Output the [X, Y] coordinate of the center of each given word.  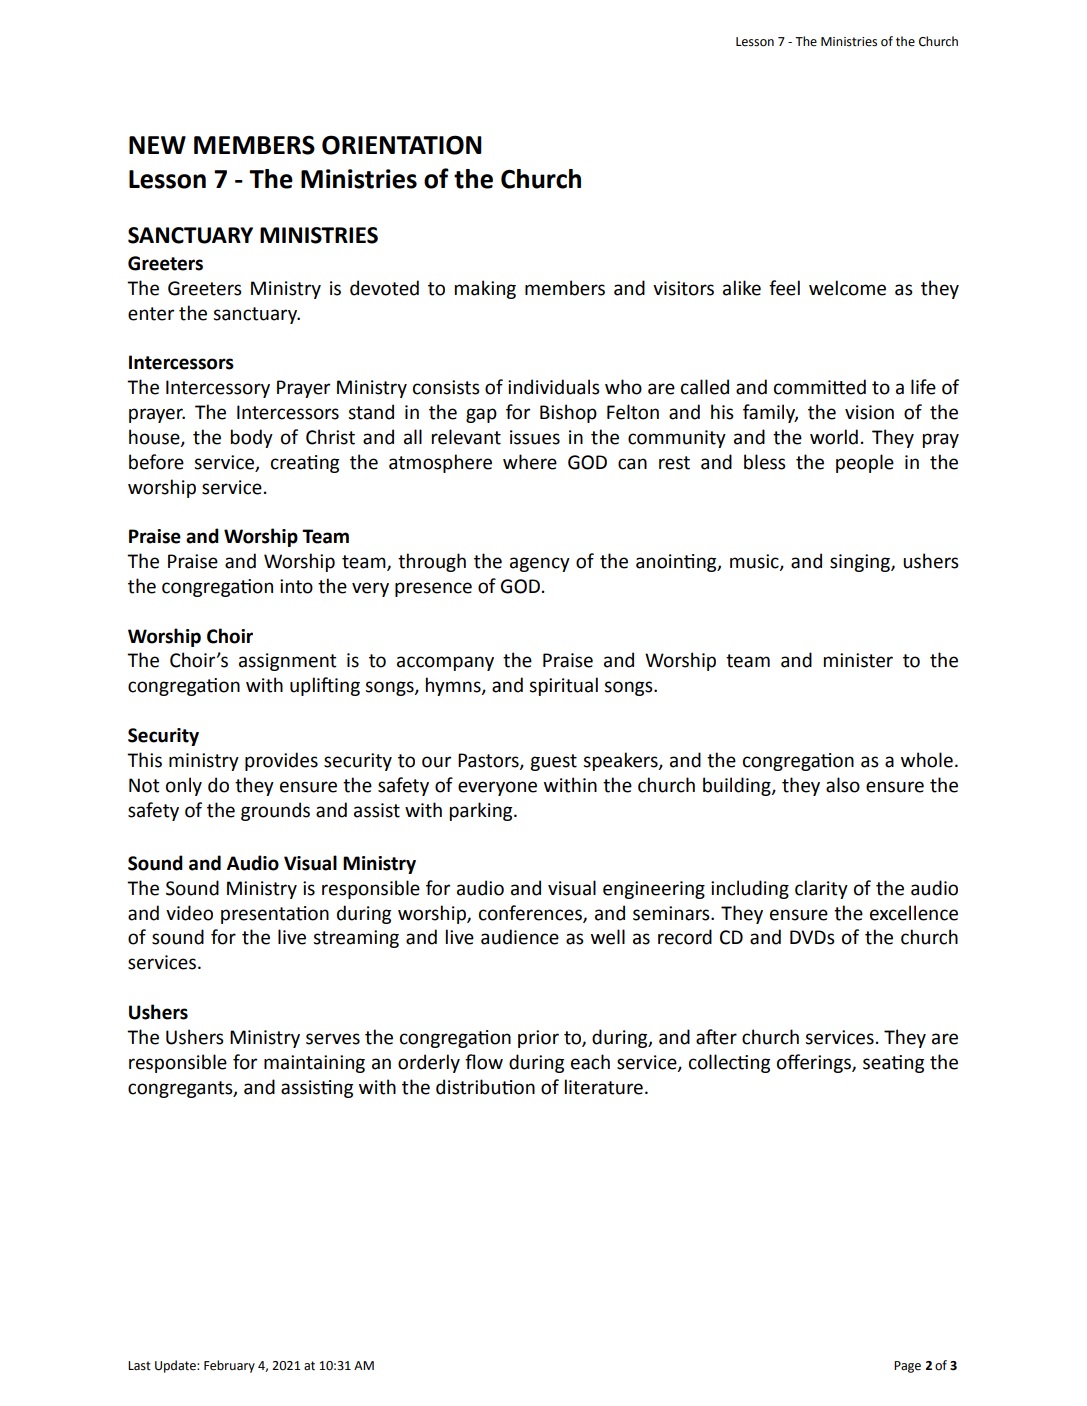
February [229, 1366]
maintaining [314, 1064]
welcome [847, 288]
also [843, 785]
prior [538, 1039]
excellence [914, 913]
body [252, 438]
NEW [157, 145]
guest [553, 762]
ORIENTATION [402, 145]
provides [281, 761]
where [530, 462]
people [865, 463]
